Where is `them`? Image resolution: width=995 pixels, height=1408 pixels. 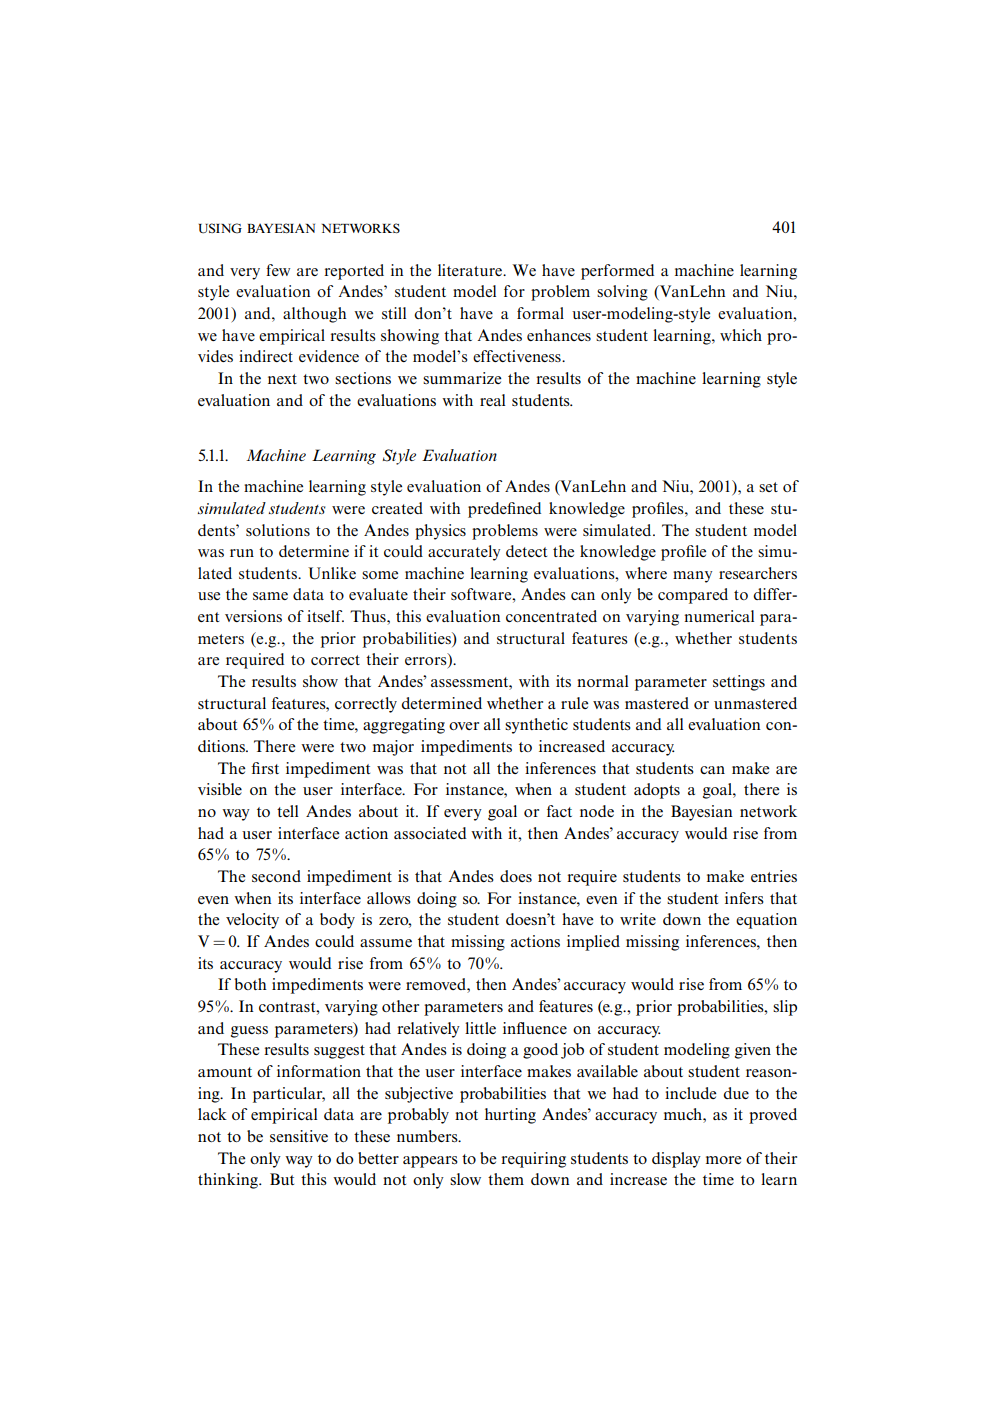 them is located at coordinates (506, 1179).
